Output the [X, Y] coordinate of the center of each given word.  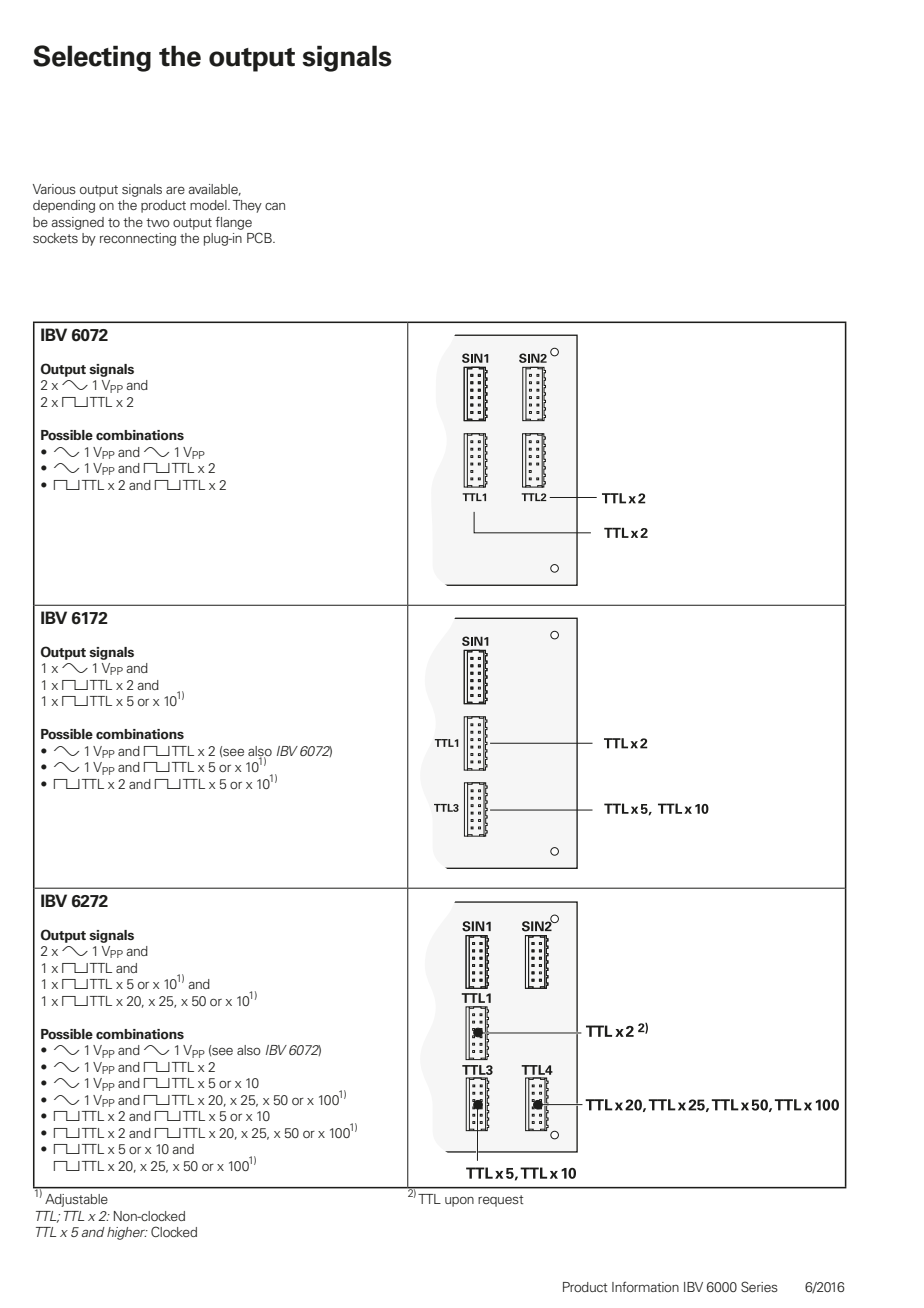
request [500, 1201]
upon [459, 1202]
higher [127, 1233]
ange [237, 224]
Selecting [92, 58]
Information [645, 1286]
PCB [260, 237]
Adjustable [76, 1200]
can [275, 206]
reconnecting [138, 239]
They [247, 206]
